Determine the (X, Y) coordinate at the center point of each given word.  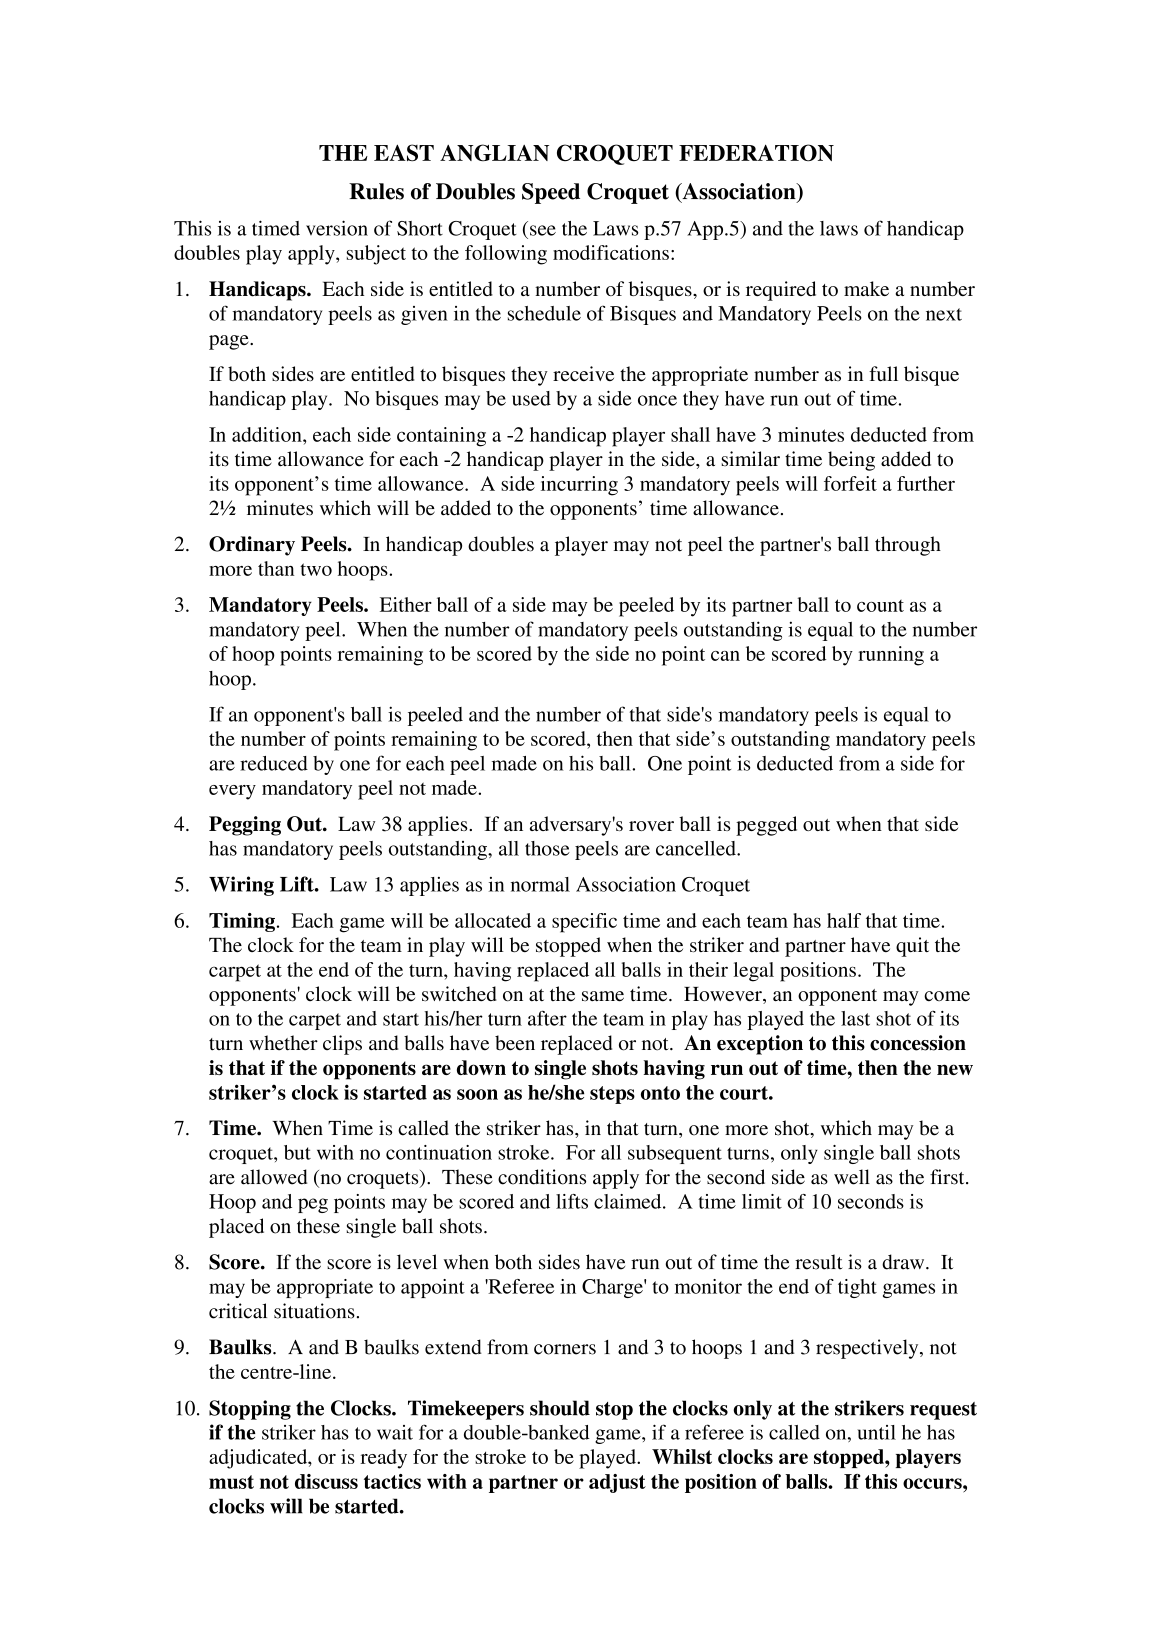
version (337, 228)
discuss (326, 1481)
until (877, 1432)
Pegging (245, 826)
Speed (551, 193)
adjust (617, 1483)
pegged (766, 826)
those (547, 848)
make (866, 288)
